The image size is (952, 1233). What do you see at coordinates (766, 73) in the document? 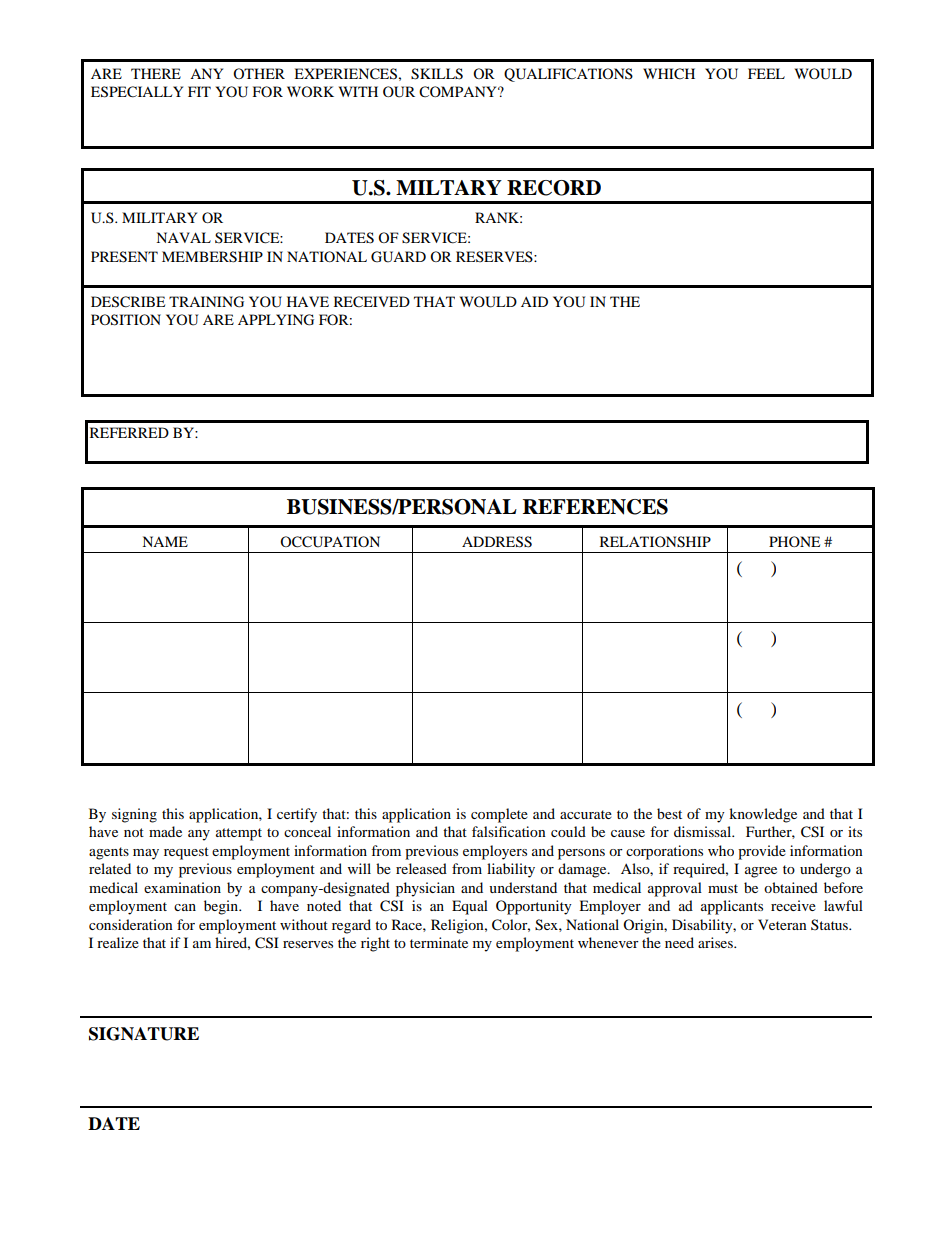
I see `FEEL` at bounding box center [766, 73].
